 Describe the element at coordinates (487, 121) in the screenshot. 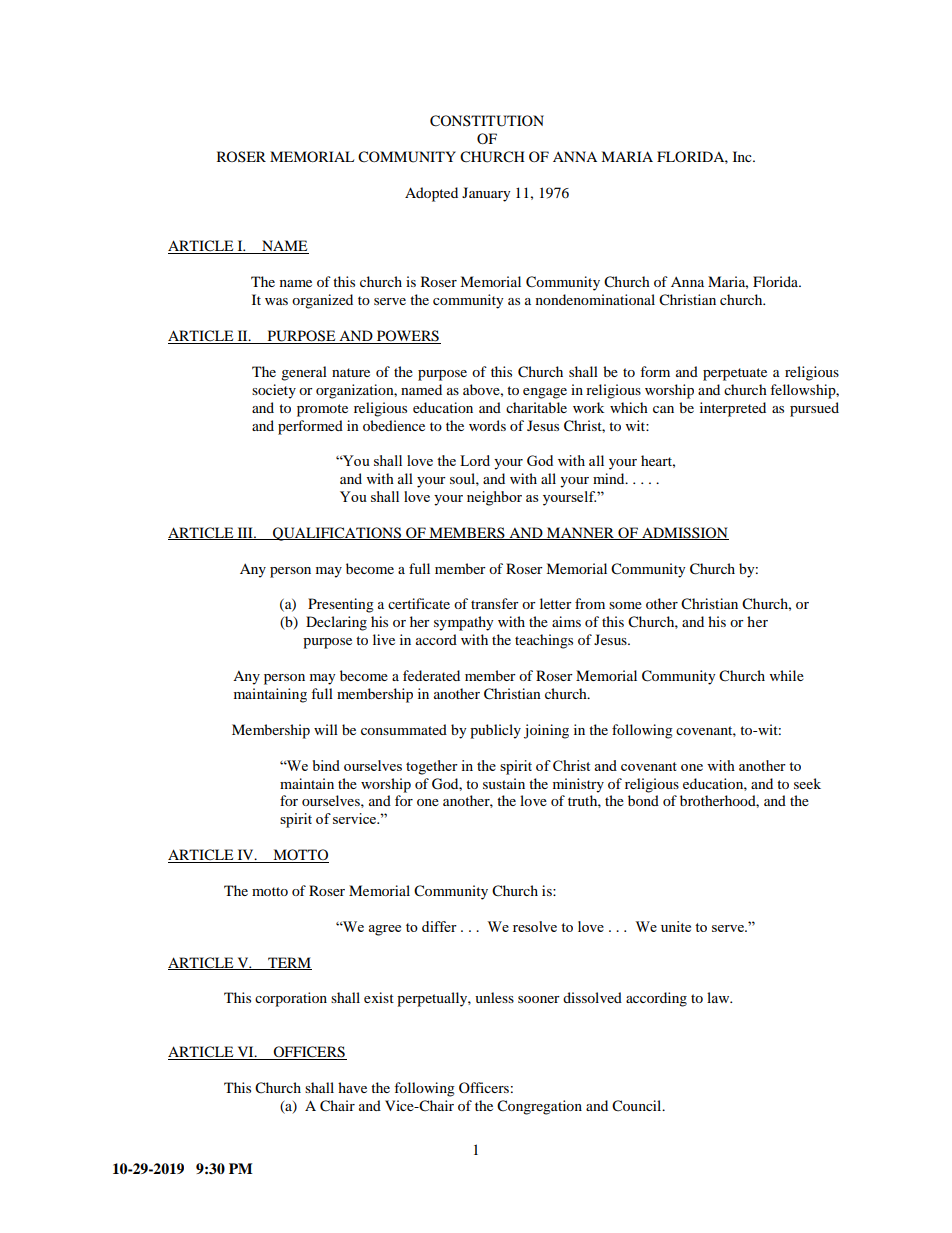

I see `CONSTITUTION` at that location.
